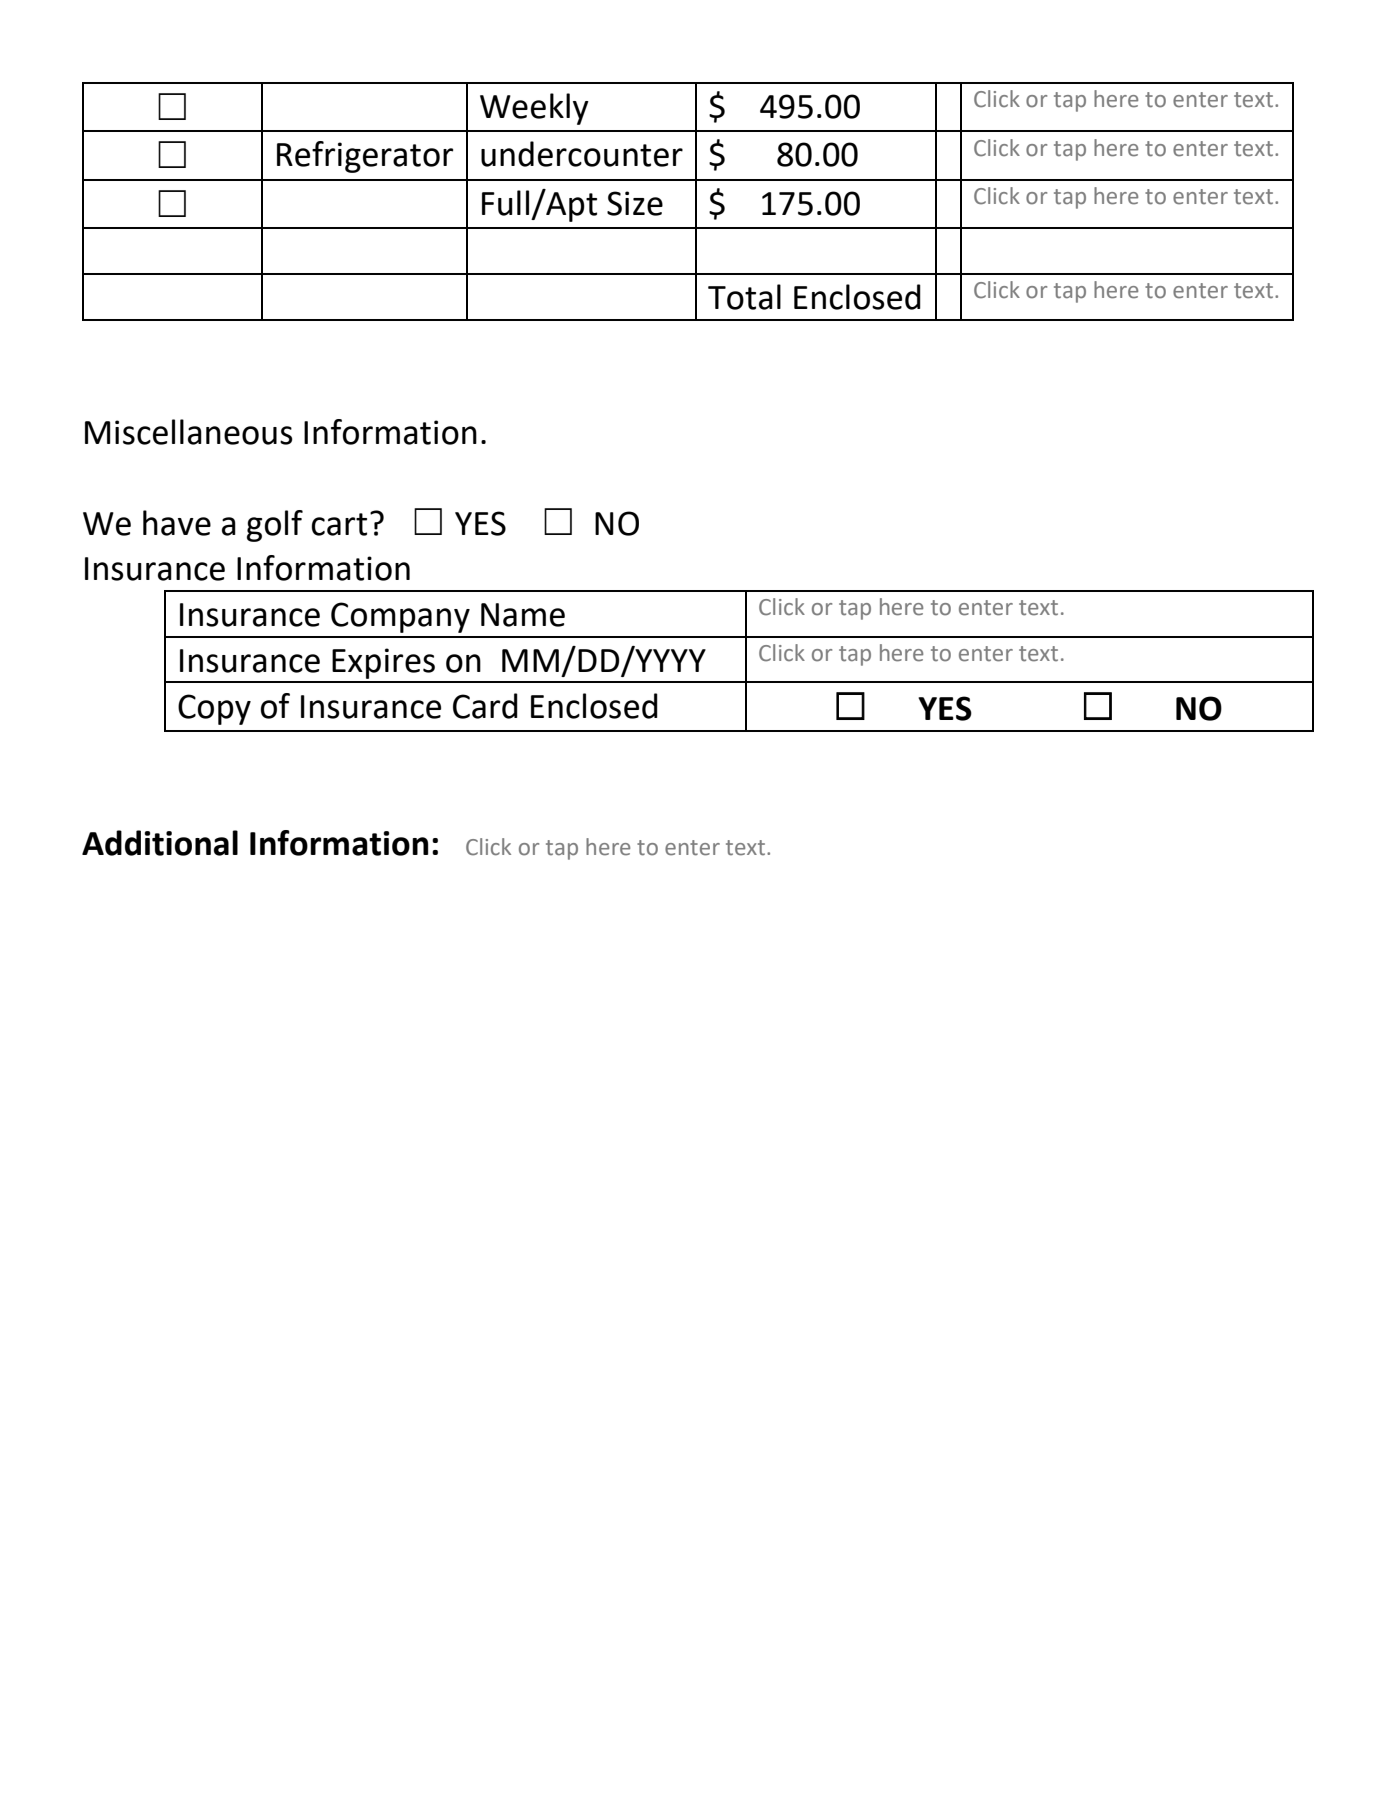 This document has width=1396, height=1807. What do you see at coordinates (635, 203) in the document?
I see `Size` at bounding box center [635, 203].
